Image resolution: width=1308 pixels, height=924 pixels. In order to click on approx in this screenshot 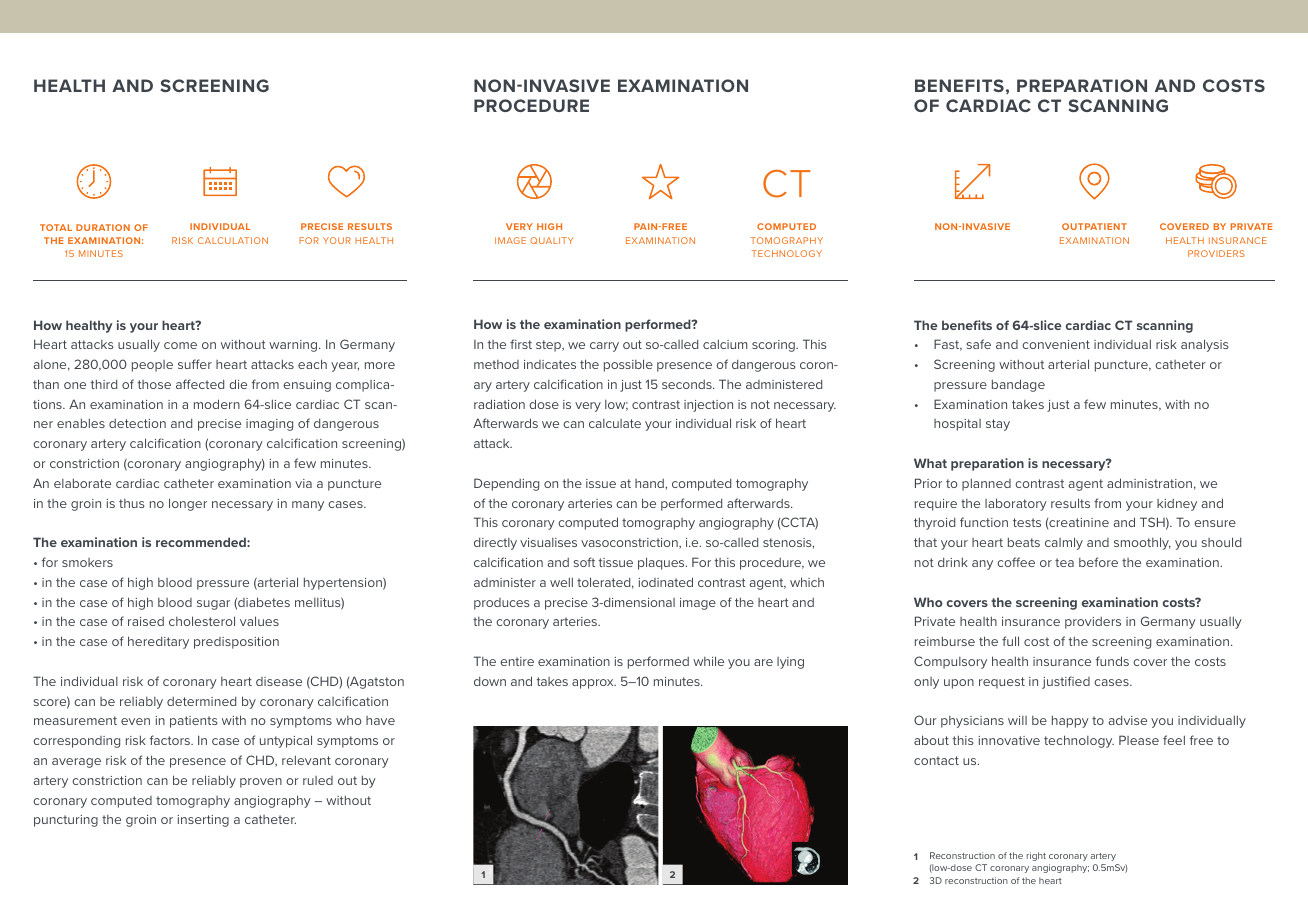, I will do `click(594, 684)`.
